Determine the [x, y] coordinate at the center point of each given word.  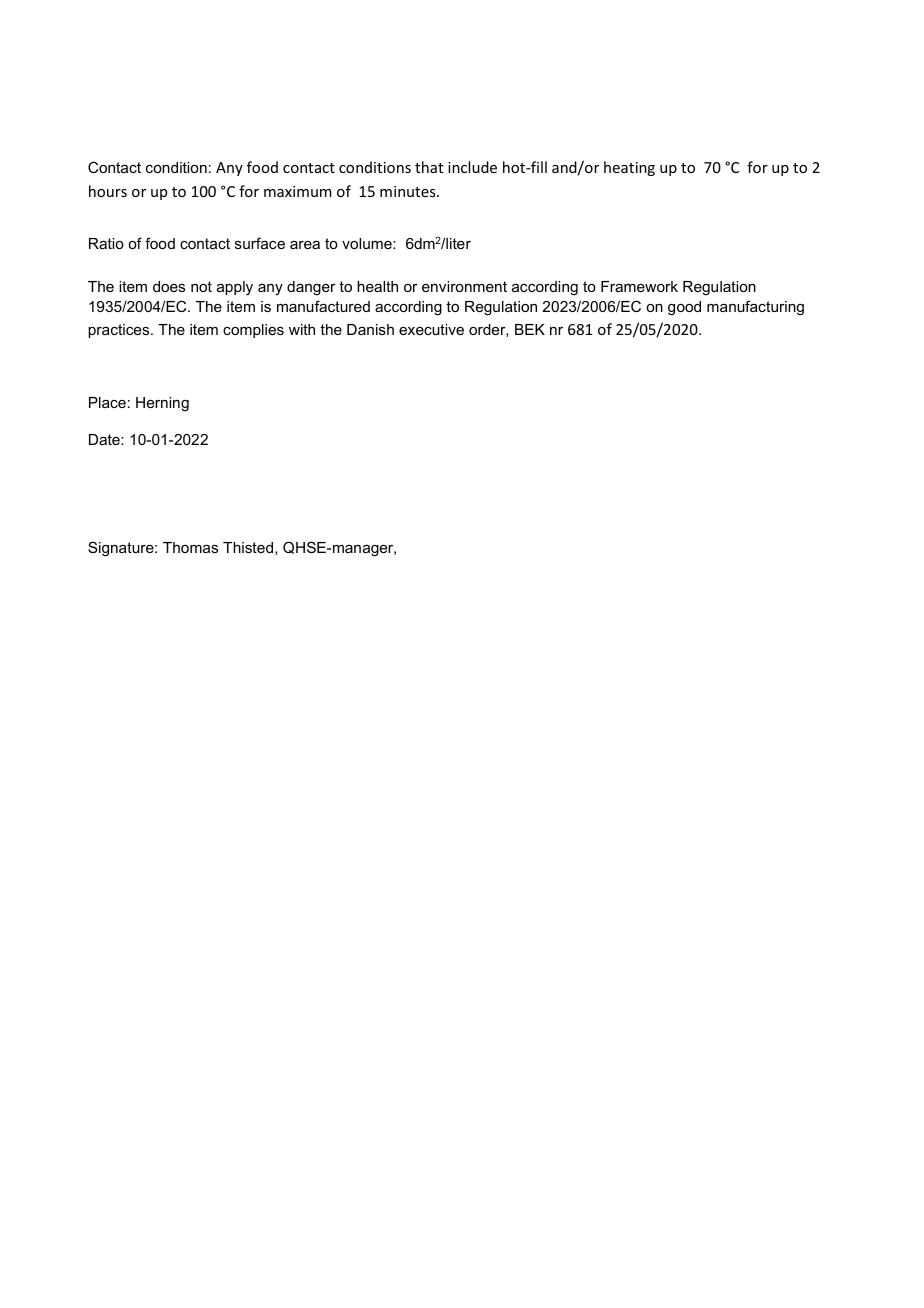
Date [105, 439]
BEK [530, 329]
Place [107, 402]
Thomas [190, 547]
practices [120, 331]
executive [431, 329]
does [169, 286]
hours [108, 191]
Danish [370, 329]
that [429, 167]
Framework [639, 286]
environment [464, 286]
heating [629, 168]
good [684, 308]
